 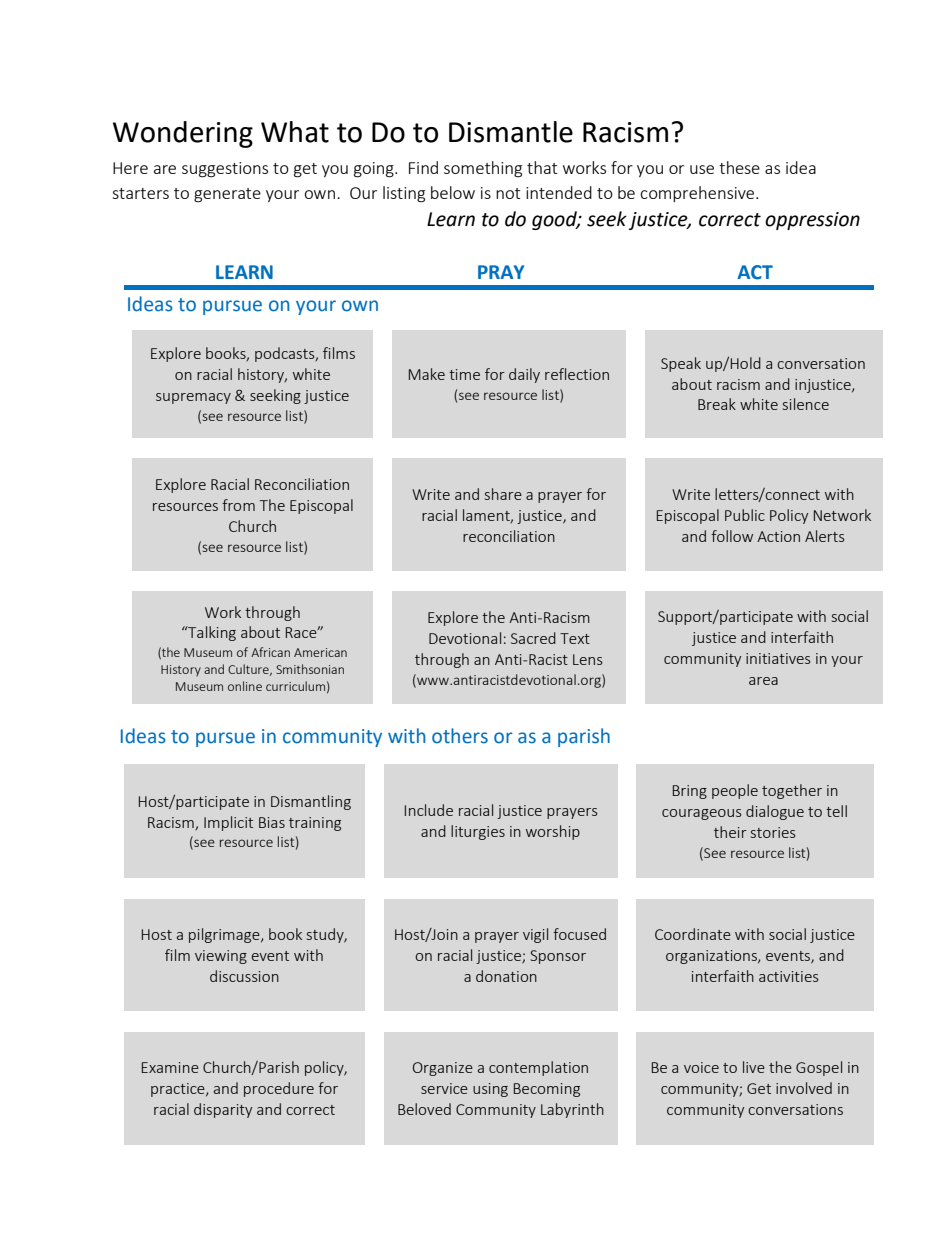 I want to click on these, so click(x=739, y=167).
